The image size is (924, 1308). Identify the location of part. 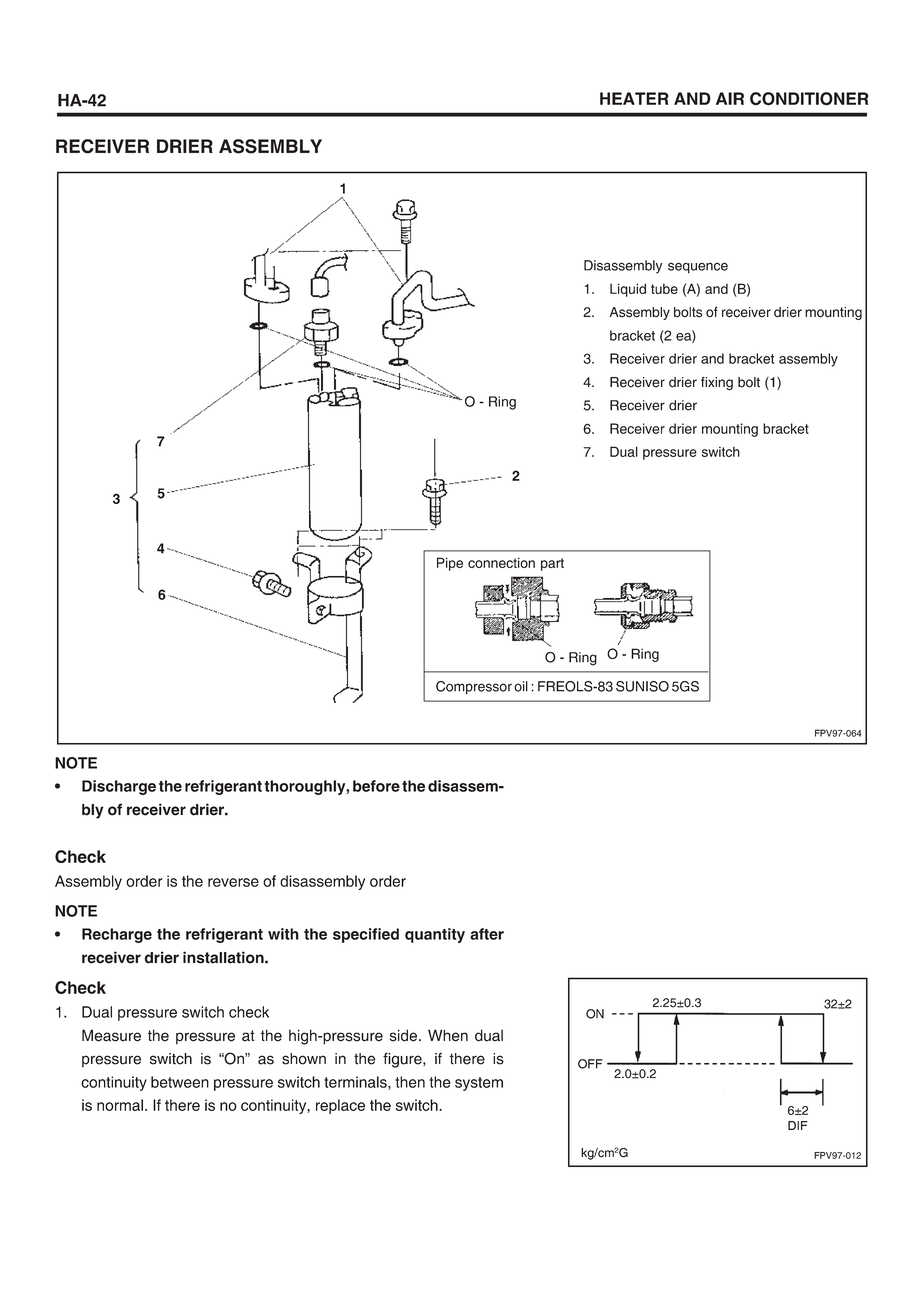
(552, 564).
